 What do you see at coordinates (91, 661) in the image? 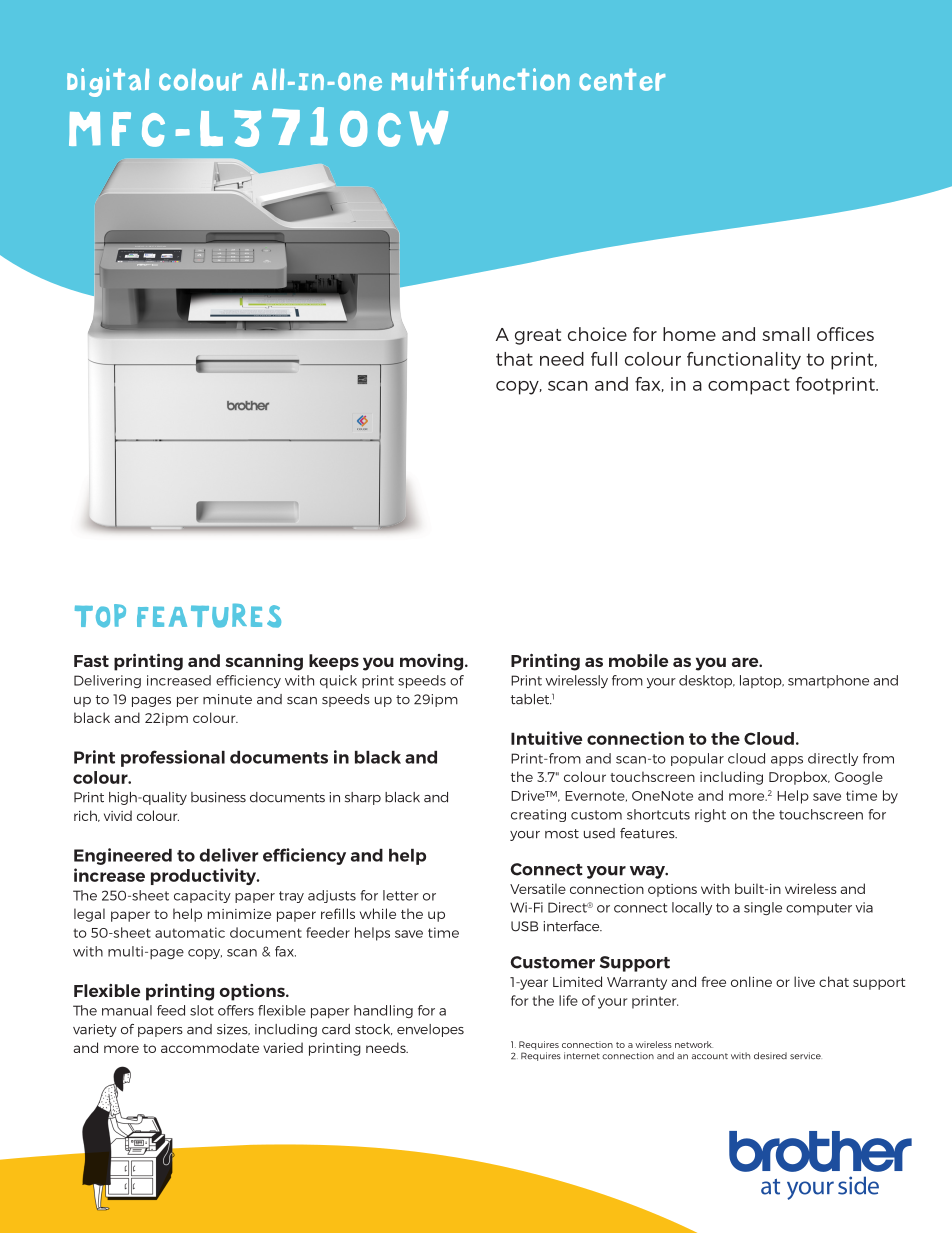
I see `Fast` at bounding box center [91, 661].
